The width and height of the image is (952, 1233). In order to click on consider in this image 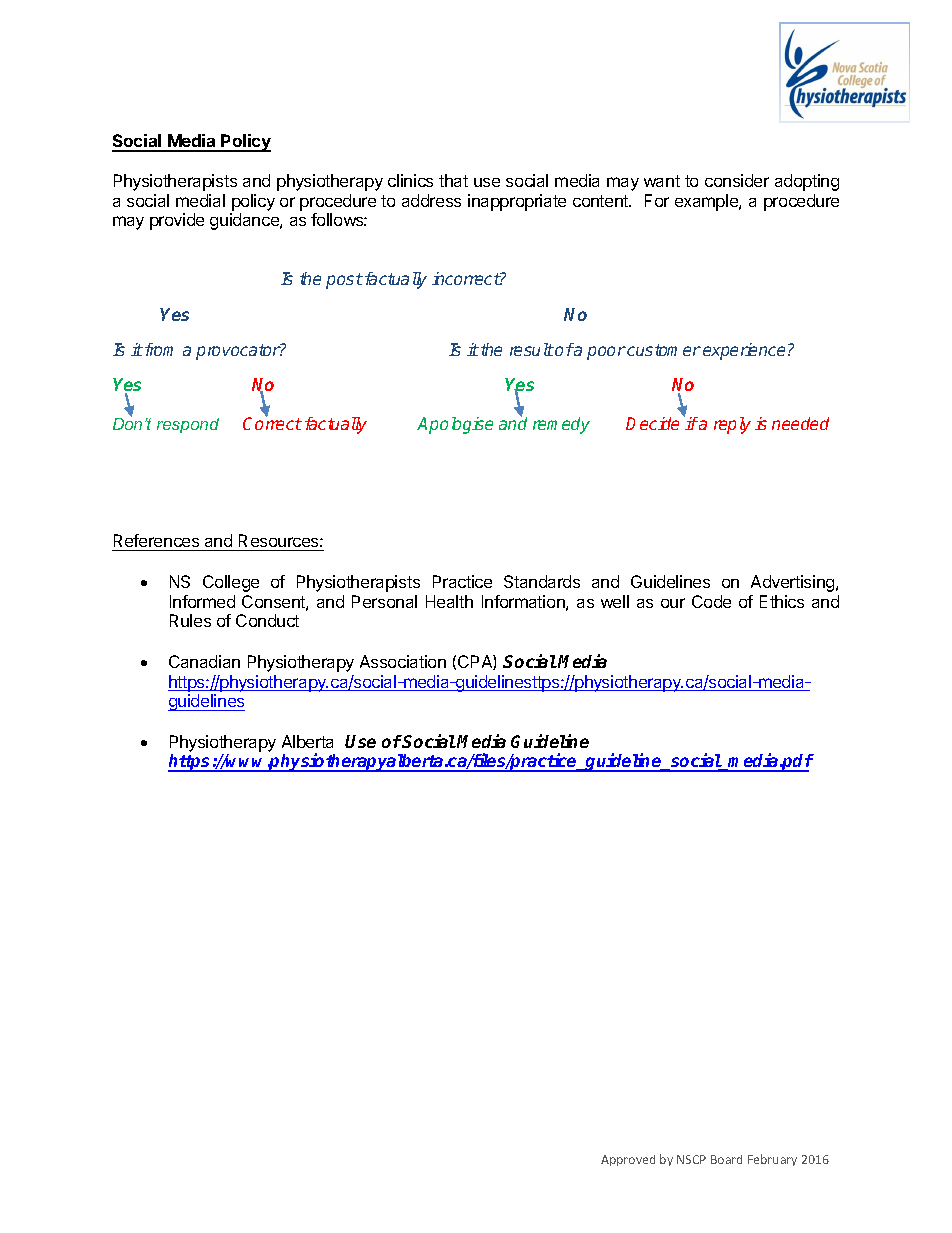, I will do `click(737, 180)`.
